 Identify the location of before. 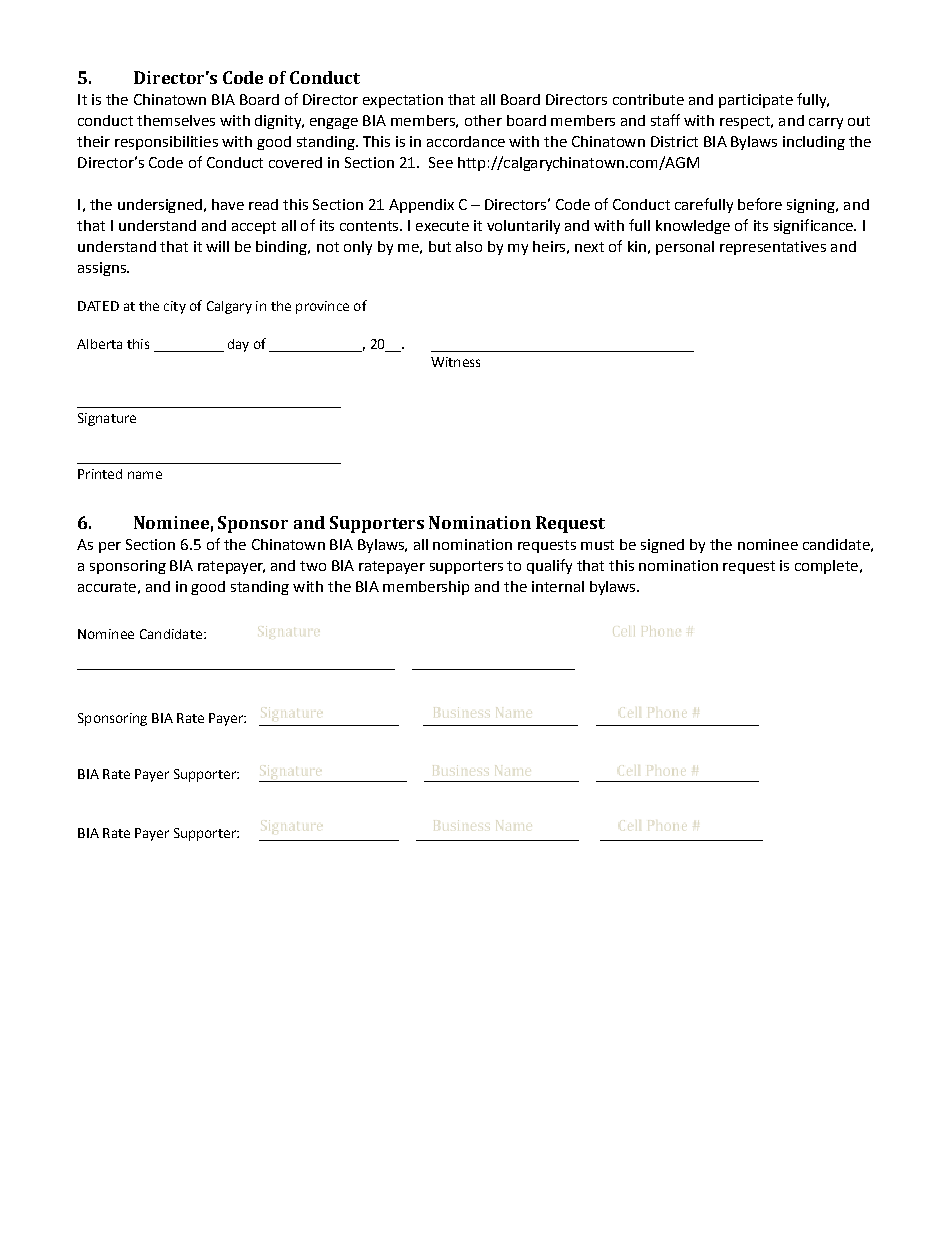
(760, 204).
